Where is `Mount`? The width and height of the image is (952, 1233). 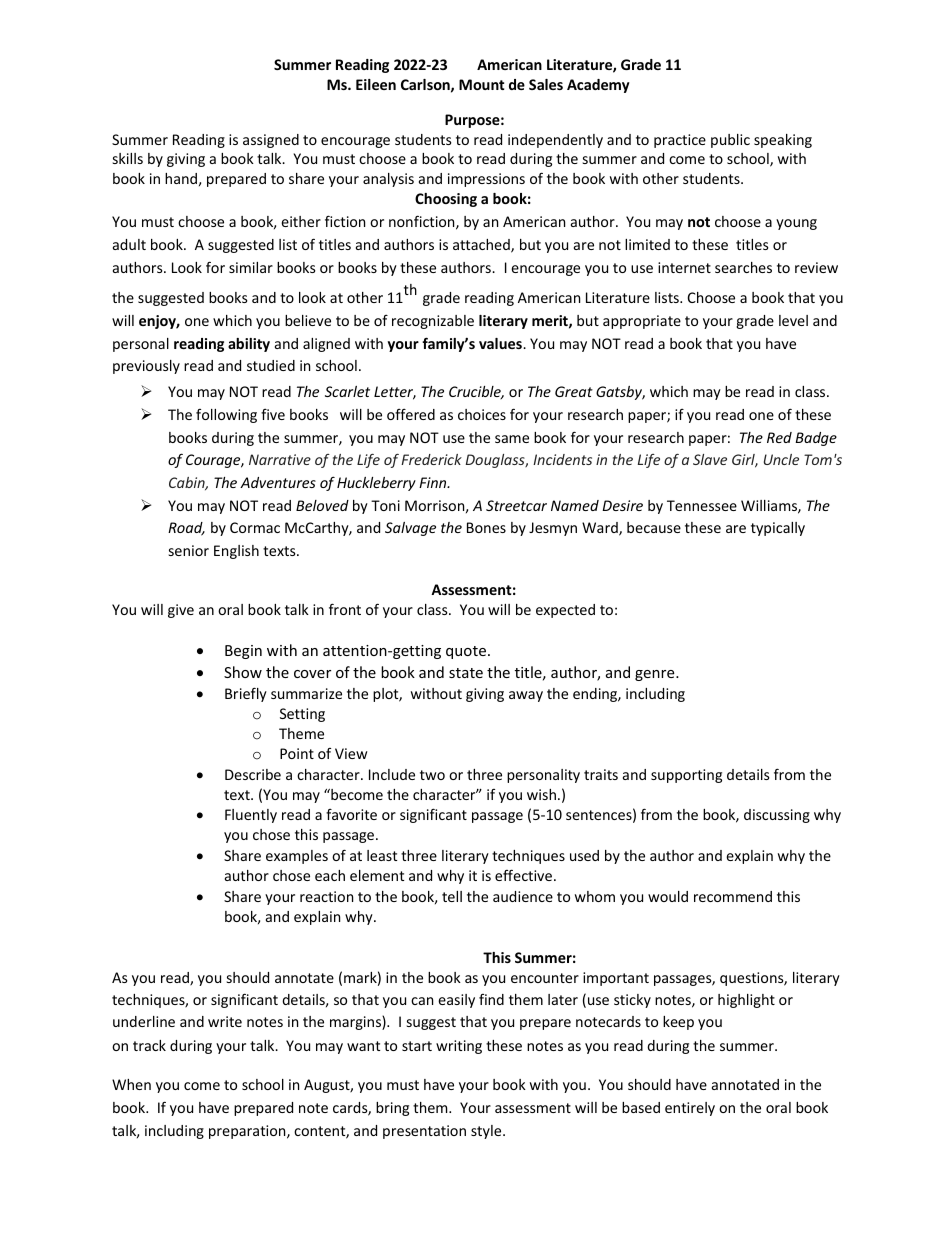
Mount is located at coordinates (481, 84).
